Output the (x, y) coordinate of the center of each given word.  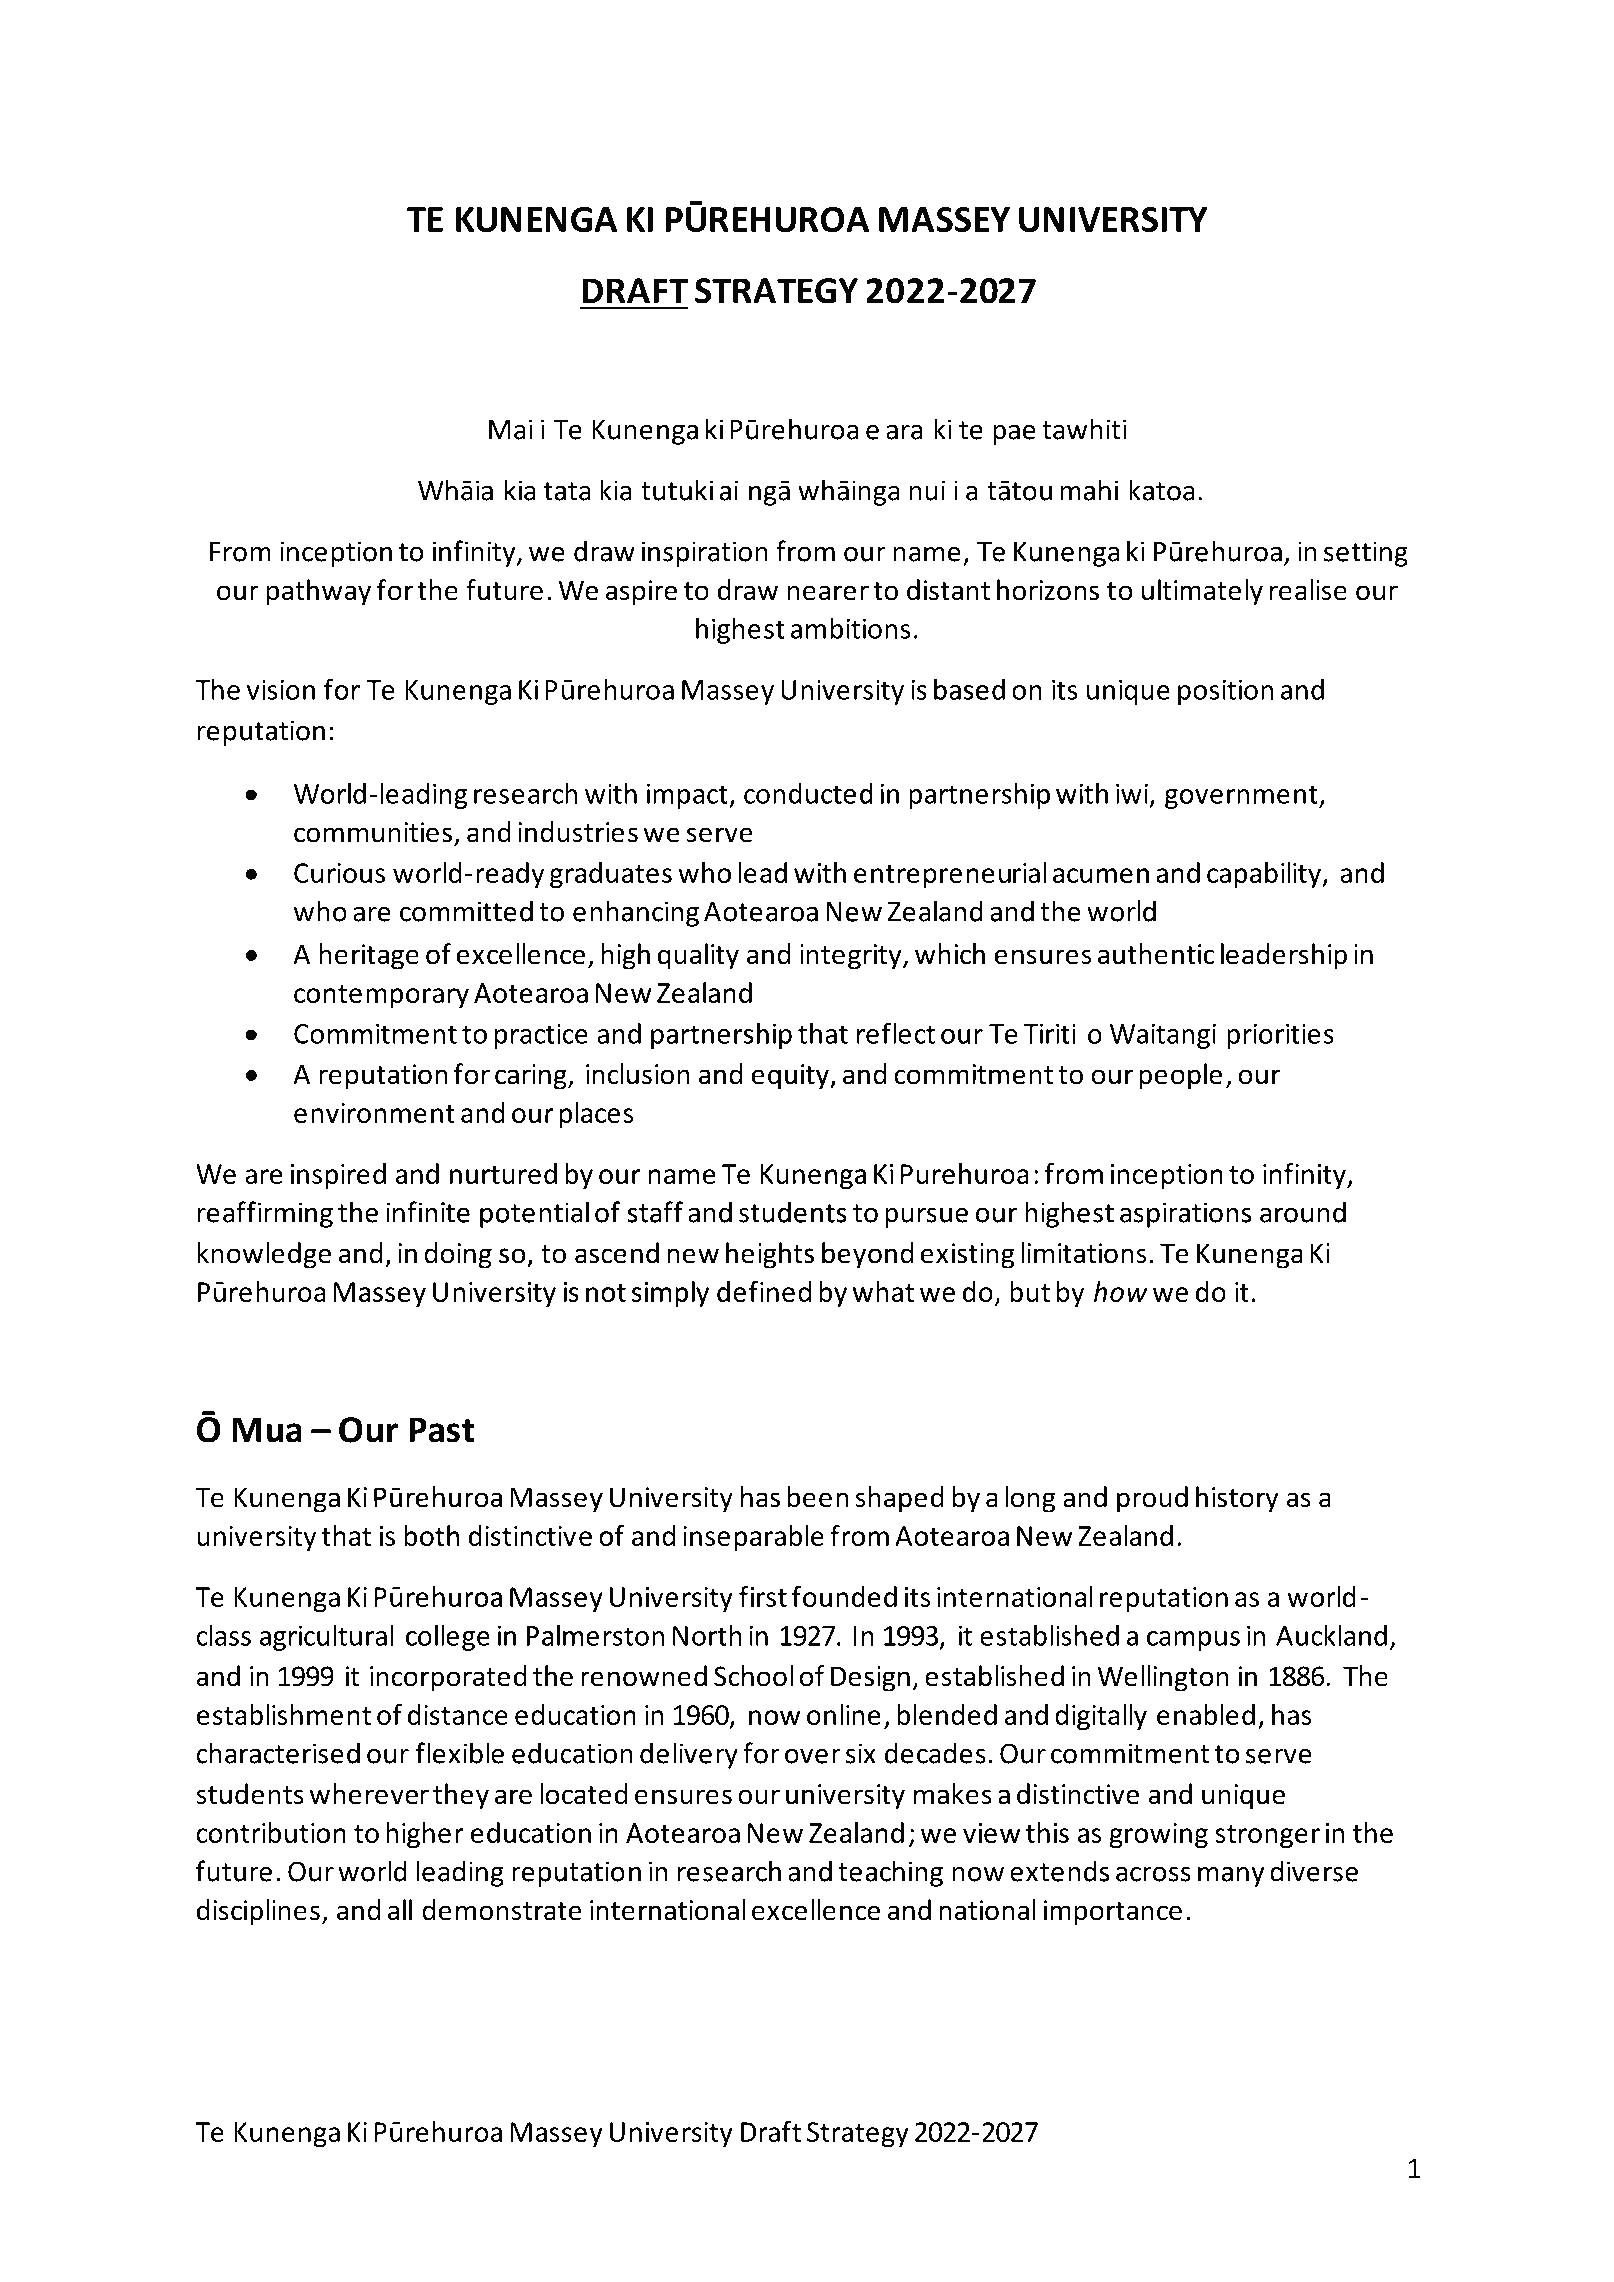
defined (764, 1291)
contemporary (381, 996)
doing (458, 1255)
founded (844, 1596)
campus (1193, 1641)
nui (927, 490)
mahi (1089, 490)
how (1121, 1291)
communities (373, 832)
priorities (1280, 1036)
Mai (511, 429)
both (431, 1535)
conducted (808, 793)
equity (791, 1077)
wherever (369, 1794)
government (1242, 797)
